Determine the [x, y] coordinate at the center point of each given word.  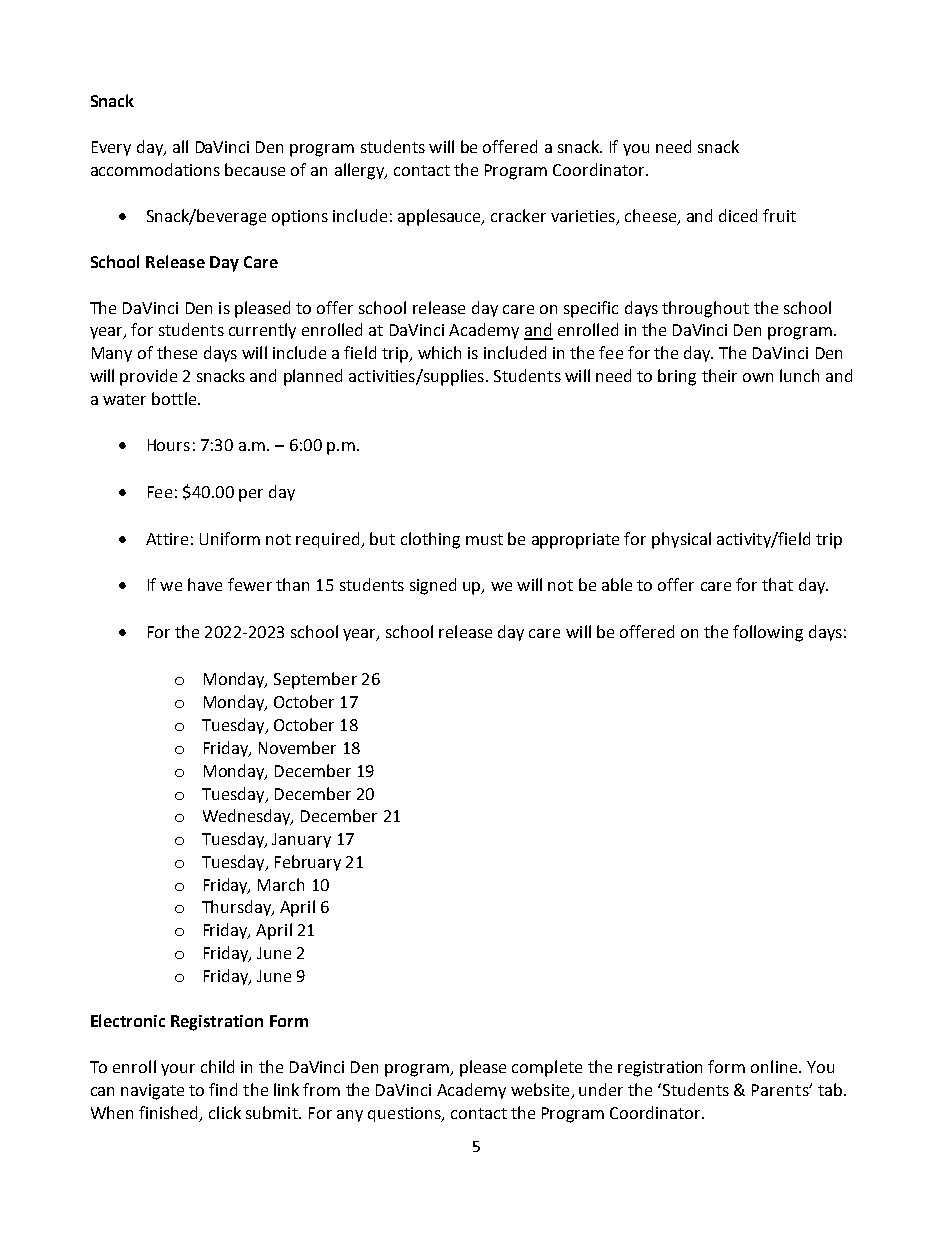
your [178, 1070]
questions [405, 1114]
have [205, 584]
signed [433, 586]
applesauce [441, 217]
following [768, 633]
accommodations [155, 169]
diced [738, 215]
